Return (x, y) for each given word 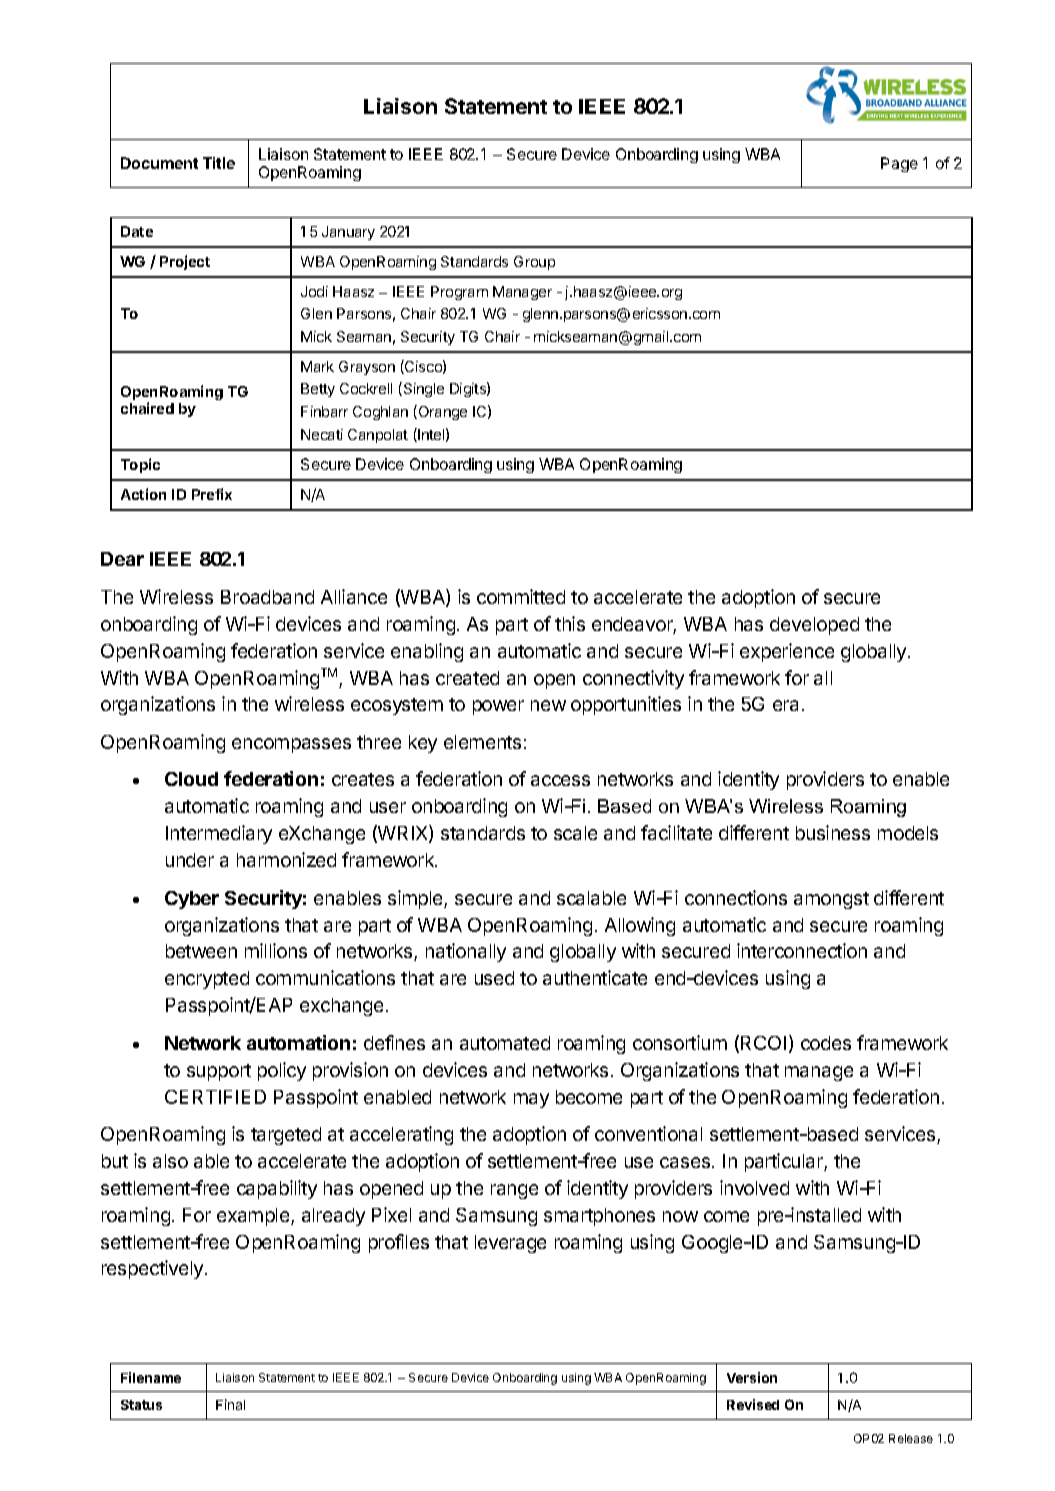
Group (534, 263)
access (560, 780)
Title (219, 163)
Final (230, 1404)
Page (899, 164)
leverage (510, 1244)
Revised (753, 1404)
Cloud (191, 779)
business (833, 832)
